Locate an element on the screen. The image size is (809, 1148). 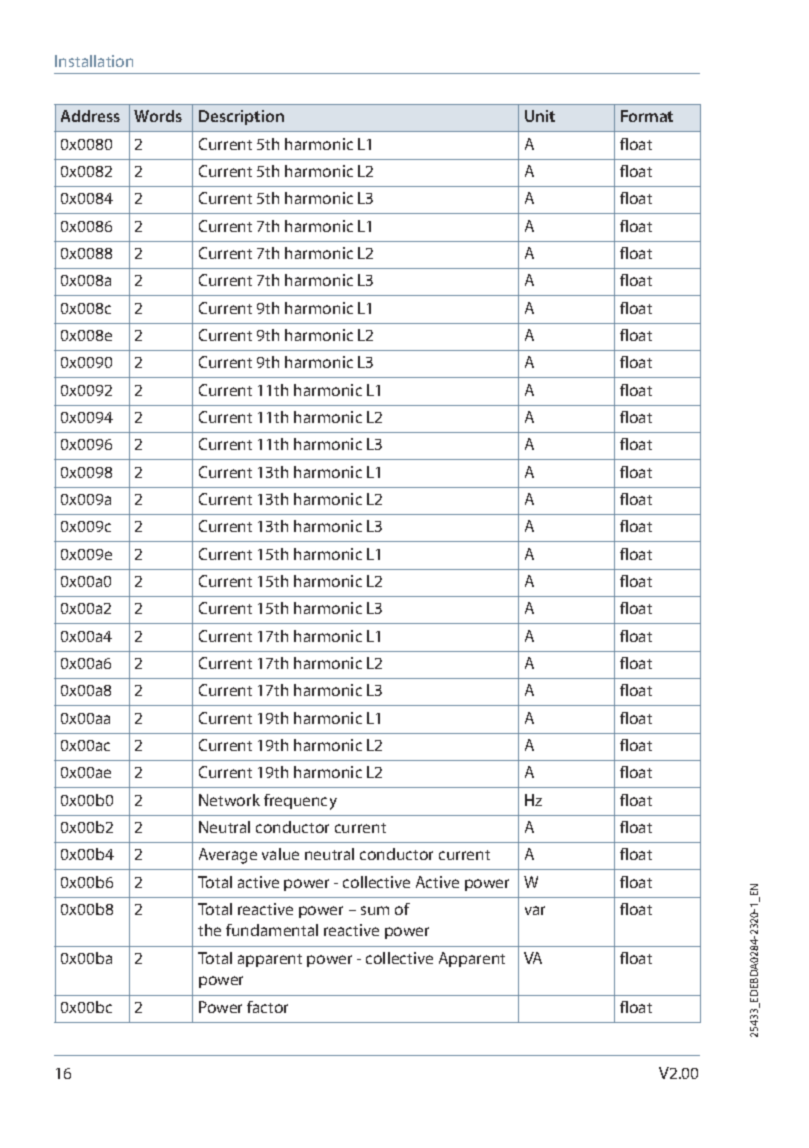
Description is located at coordinates (241, 117).
